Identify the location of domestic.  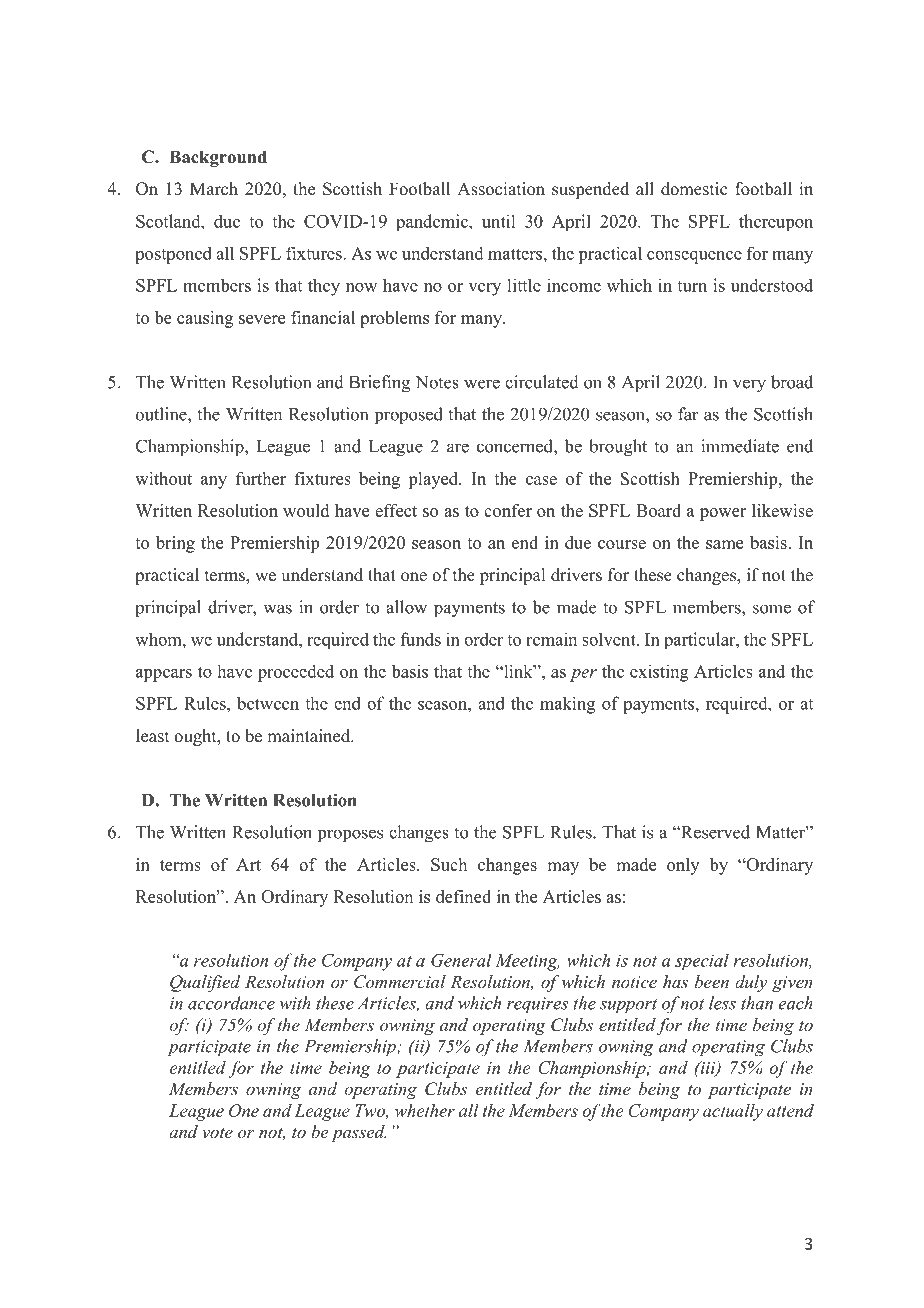
(694, 189).
